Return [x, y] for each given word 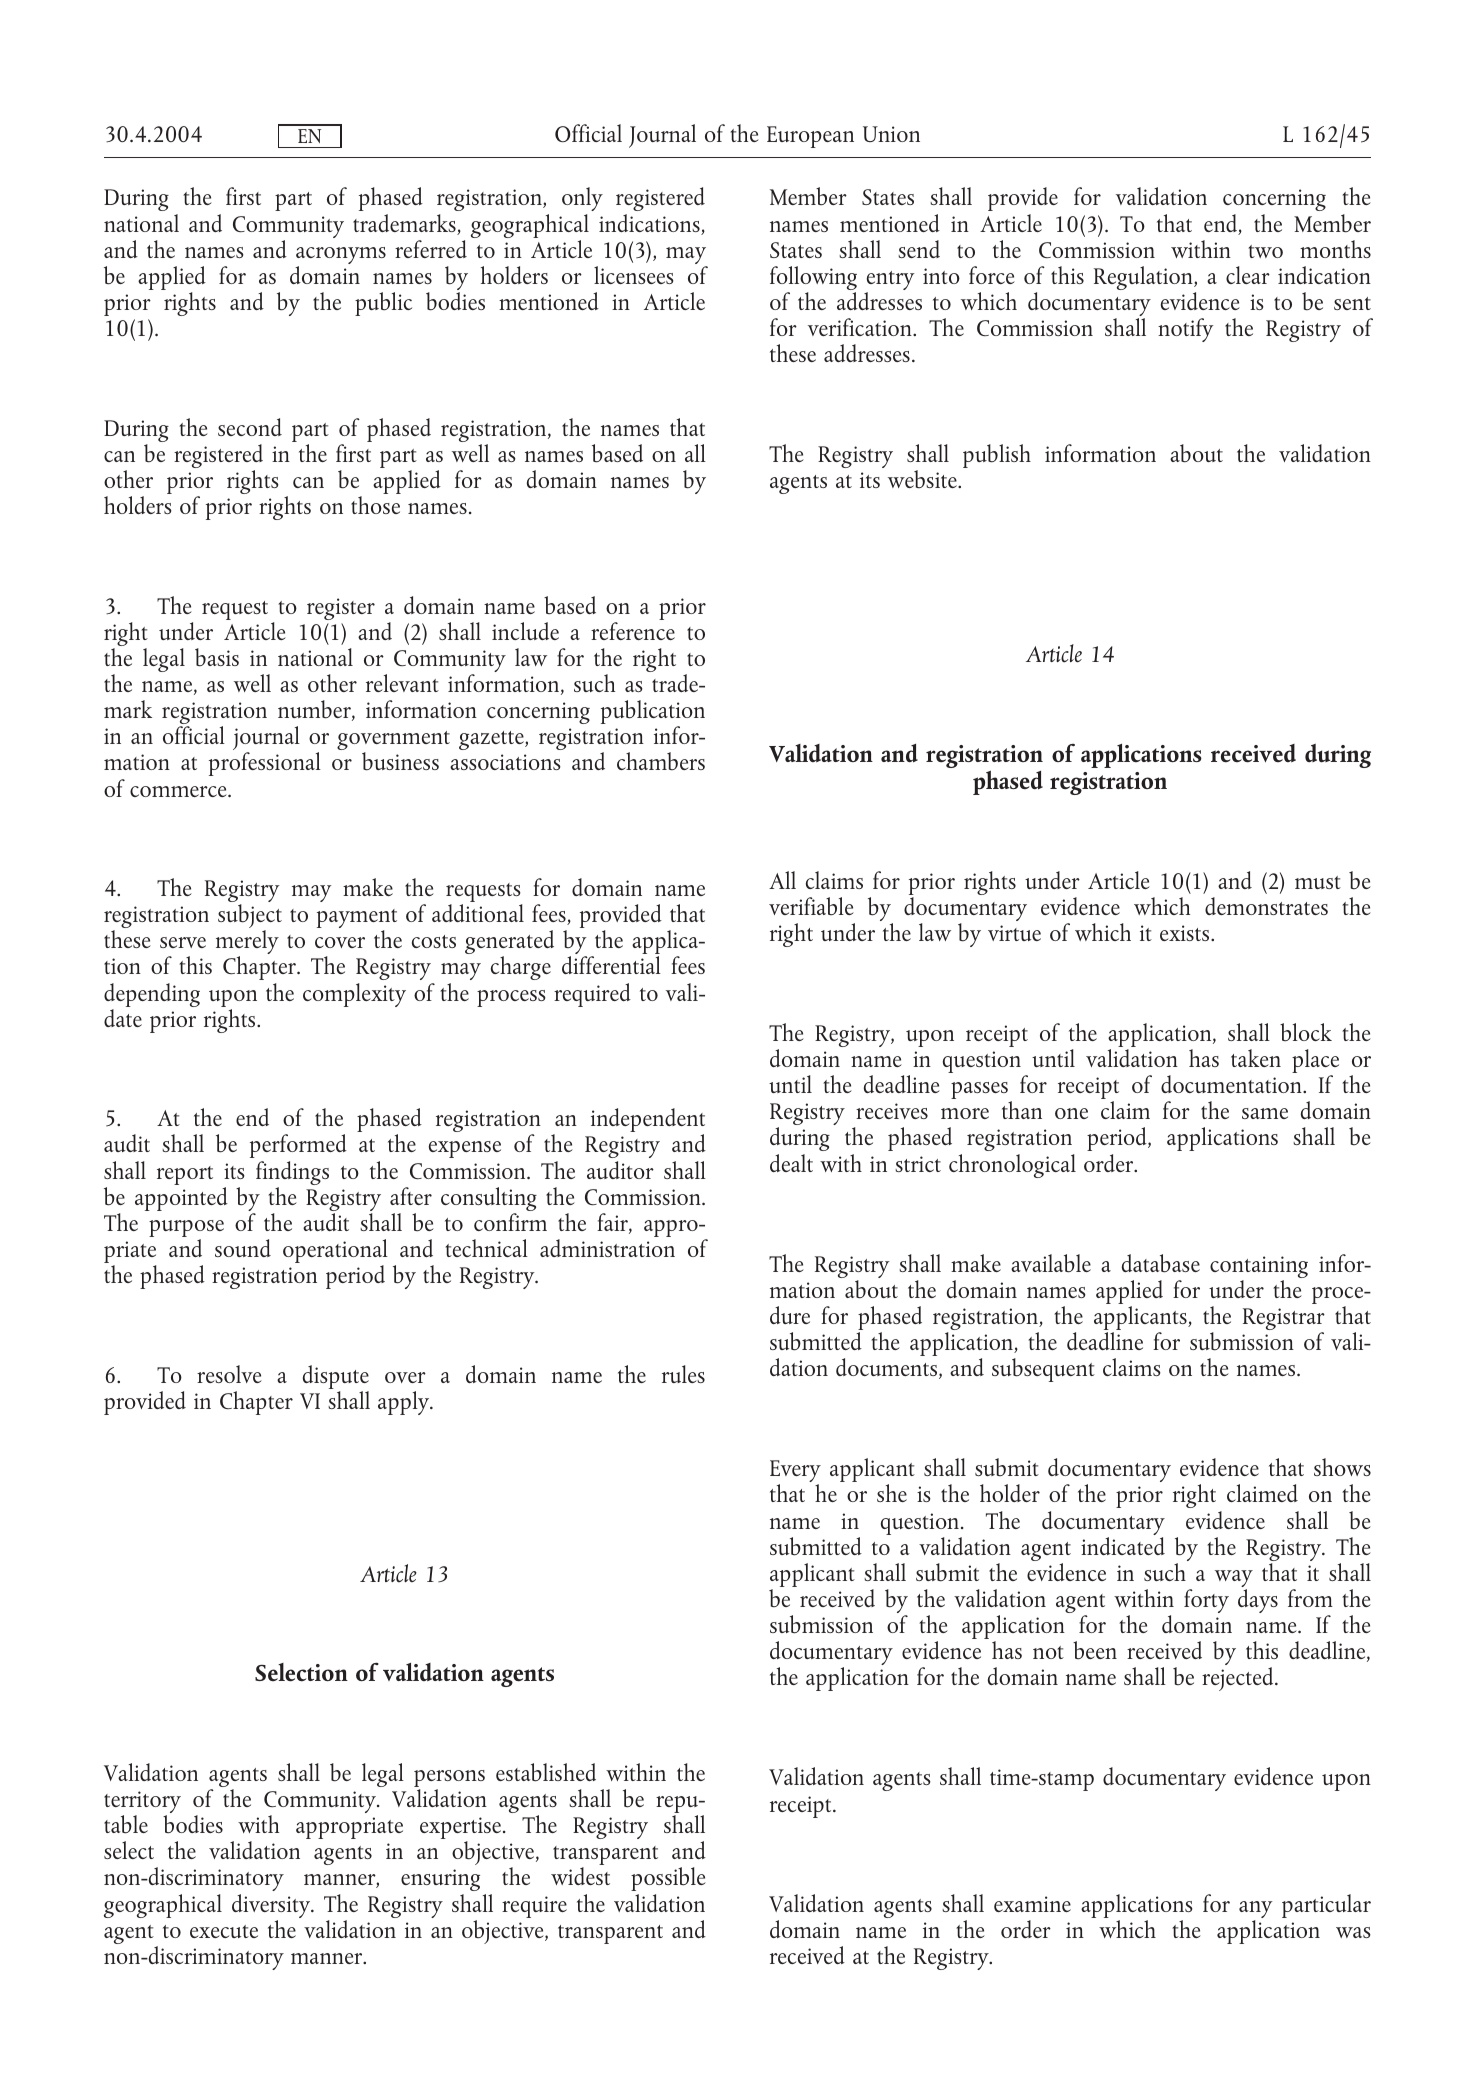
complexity [354, 995]
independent [648, 1121]
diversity [272, 1907]
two [1265, 251]
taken [1256, 1058]
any [1255, 1911]
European [810, 137]
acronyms [341, 257]
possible [668, 1879]
